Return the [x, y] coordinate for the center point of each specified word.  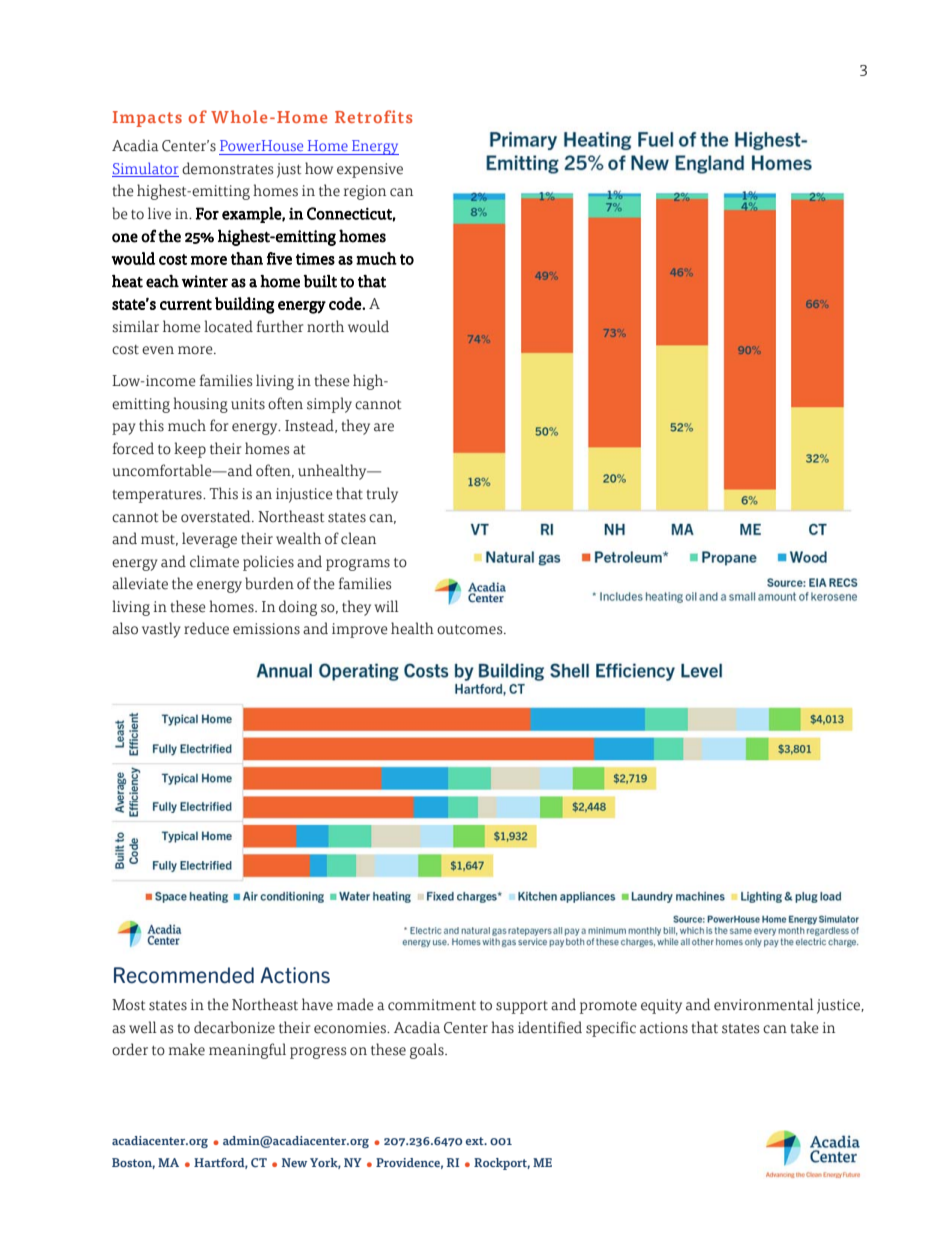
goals [428, 1051]
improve [360, 630]
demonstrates [227, 168]
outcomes [471, 630]
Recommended [184, 975]
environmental [764, 1004]
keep [190, 450]
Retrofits [373, 116]
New [294, 1162]
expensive [370, 170]
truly [382, 495]
